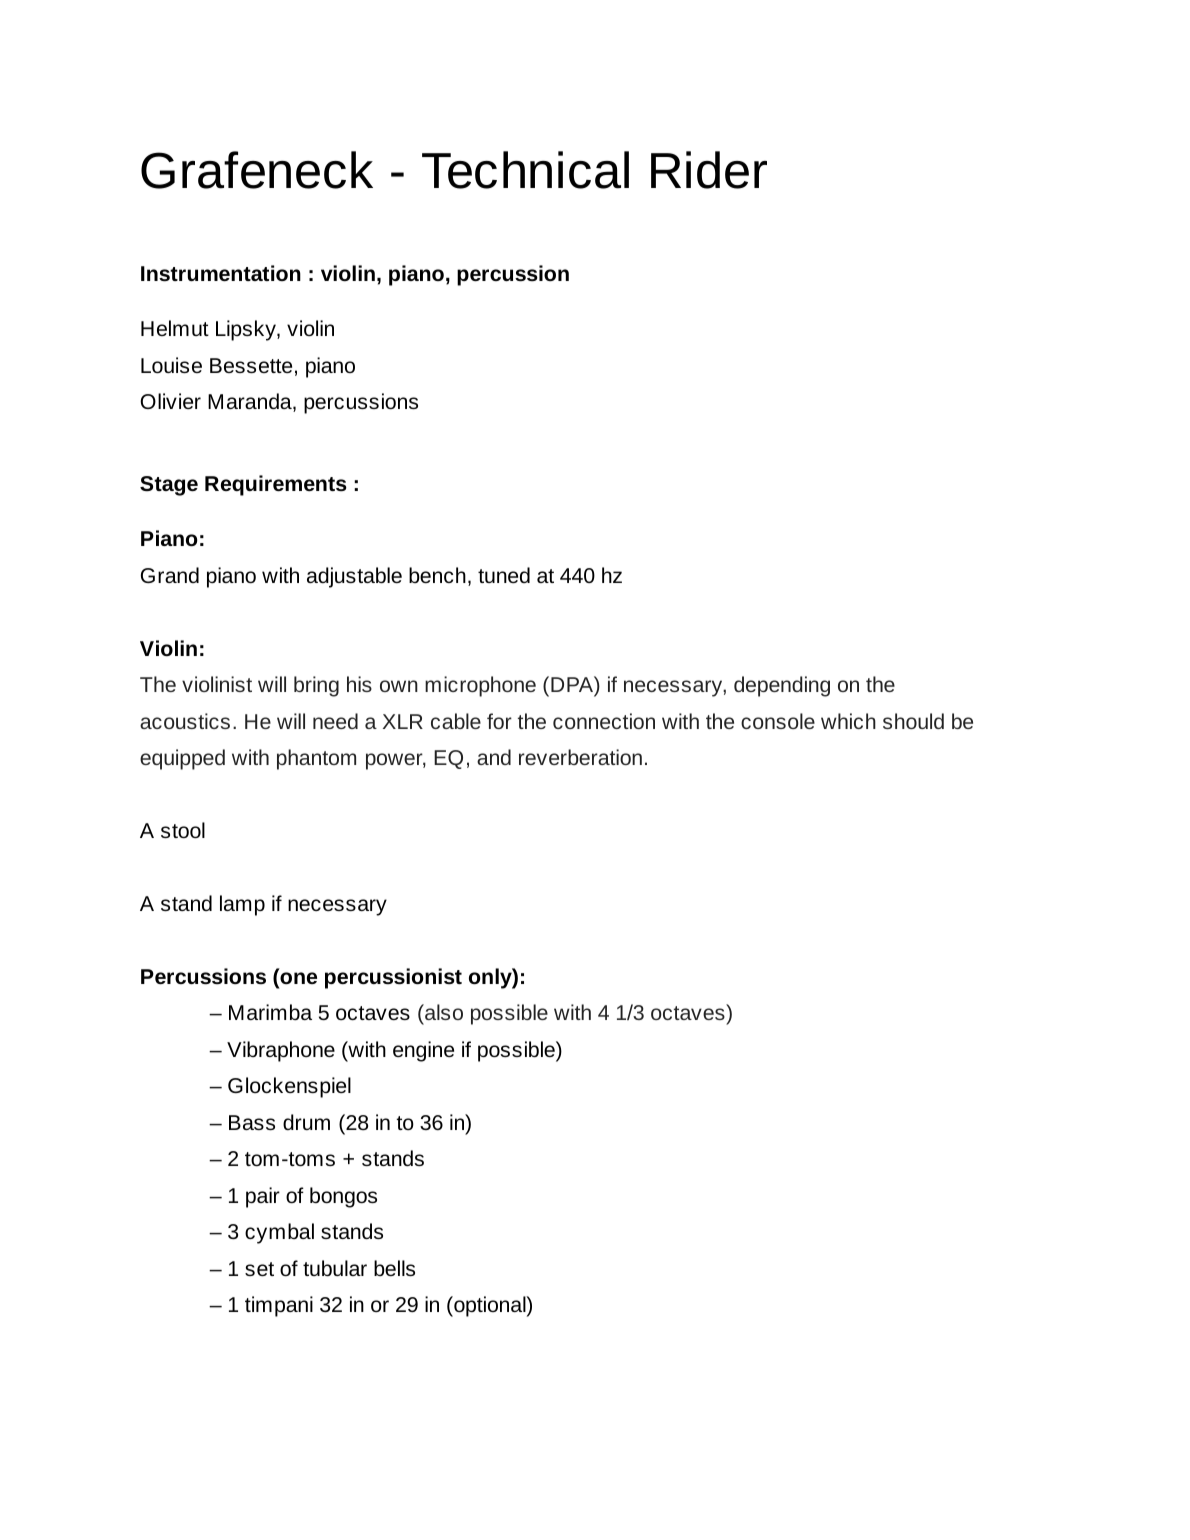 The image size is (1190, 1540). What do you see at coordinates (394, 1268) in the page?
I see `bells` at bounding box center [394, 1268].
